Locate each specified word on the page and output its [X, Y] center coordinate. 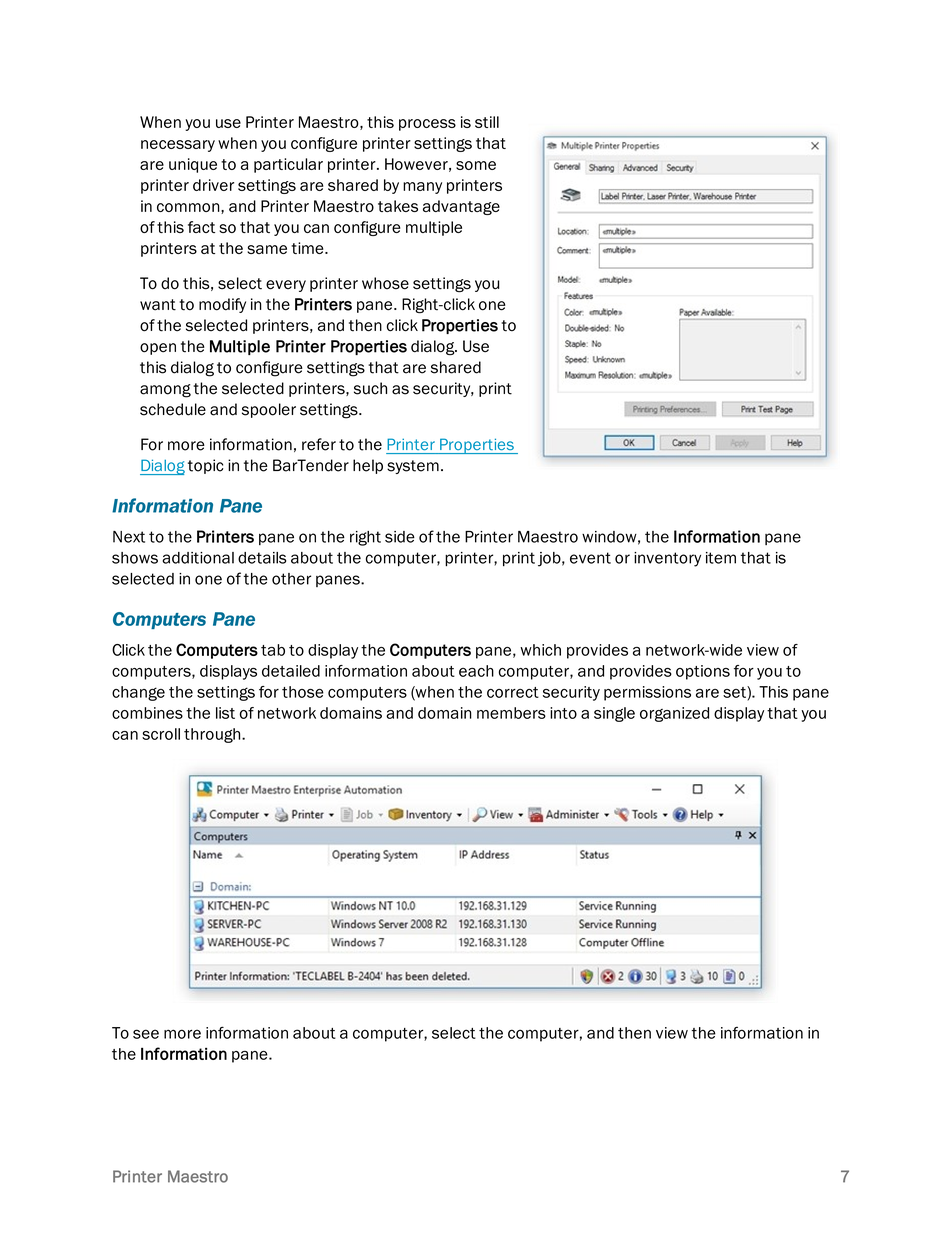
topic [205, 466]
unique [193, 165]
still [487, 122]
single [614, 714]
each [476, 671]
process [427, 125]
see [146, 1034]
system [413, 467]
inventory [667, 559]
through [213, 735]
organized [674, 714]
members [511, 713]
